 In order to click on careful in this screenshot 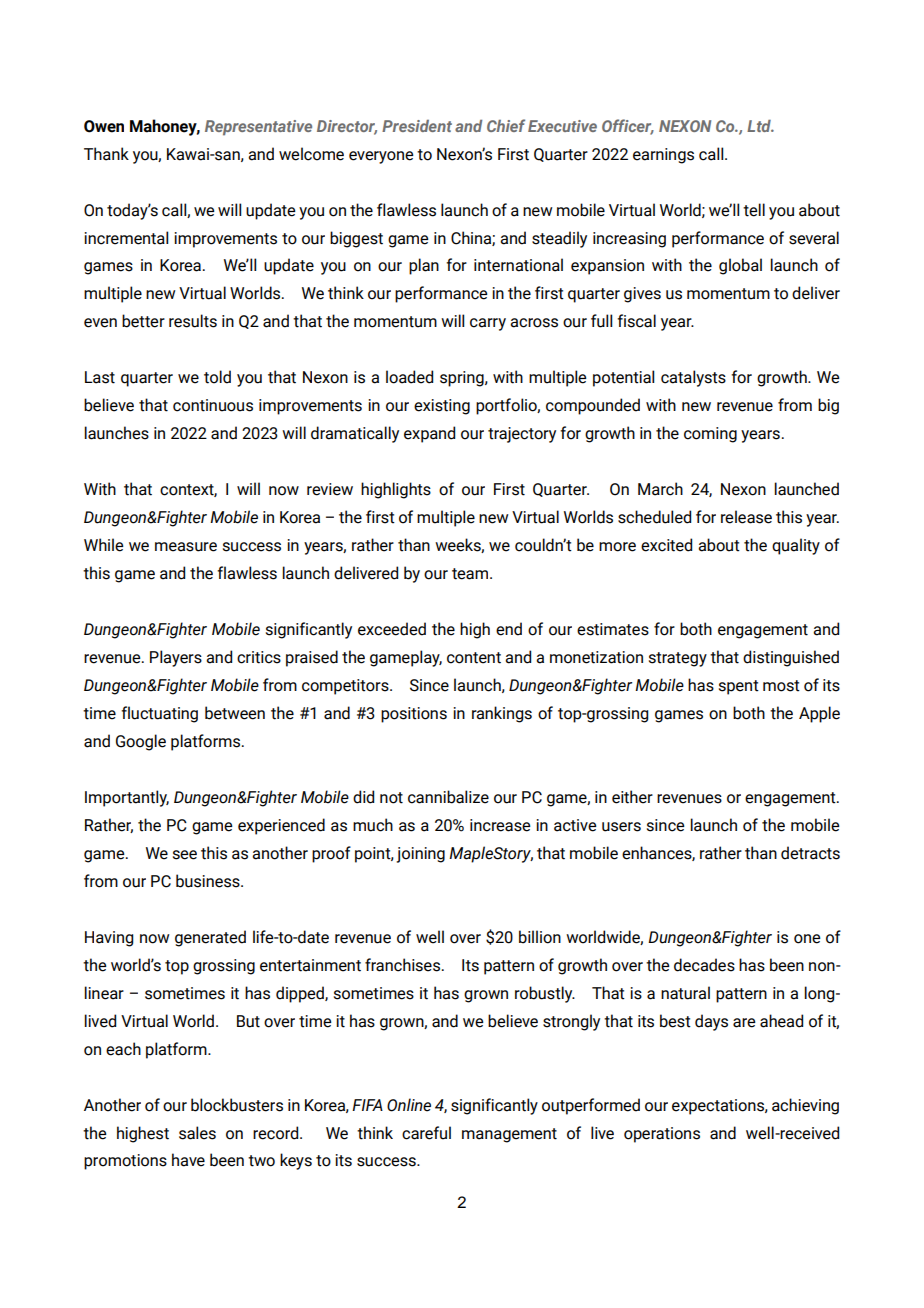, I will do `click(426, 1133)`.
